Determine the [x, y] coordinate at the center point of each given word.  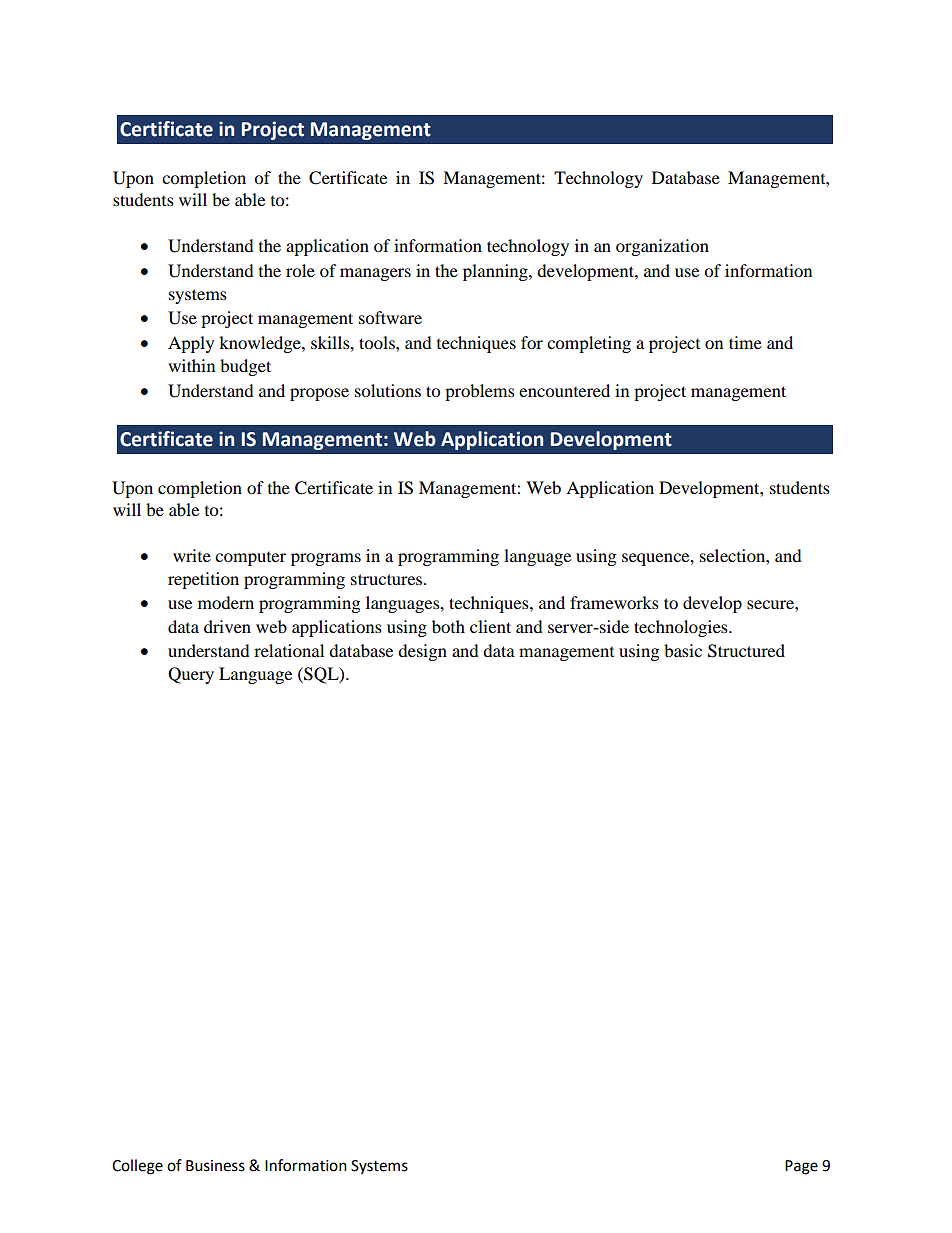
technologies [682, 628]
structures [388, 579]
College [137, 1167]
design [422, 652]
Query [191, 675]
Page [801, 1167]
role [300, 270]
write [192, 555]
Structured [746, 651]
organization [662, 247]
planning [496, 272]
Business [215, 1166]
